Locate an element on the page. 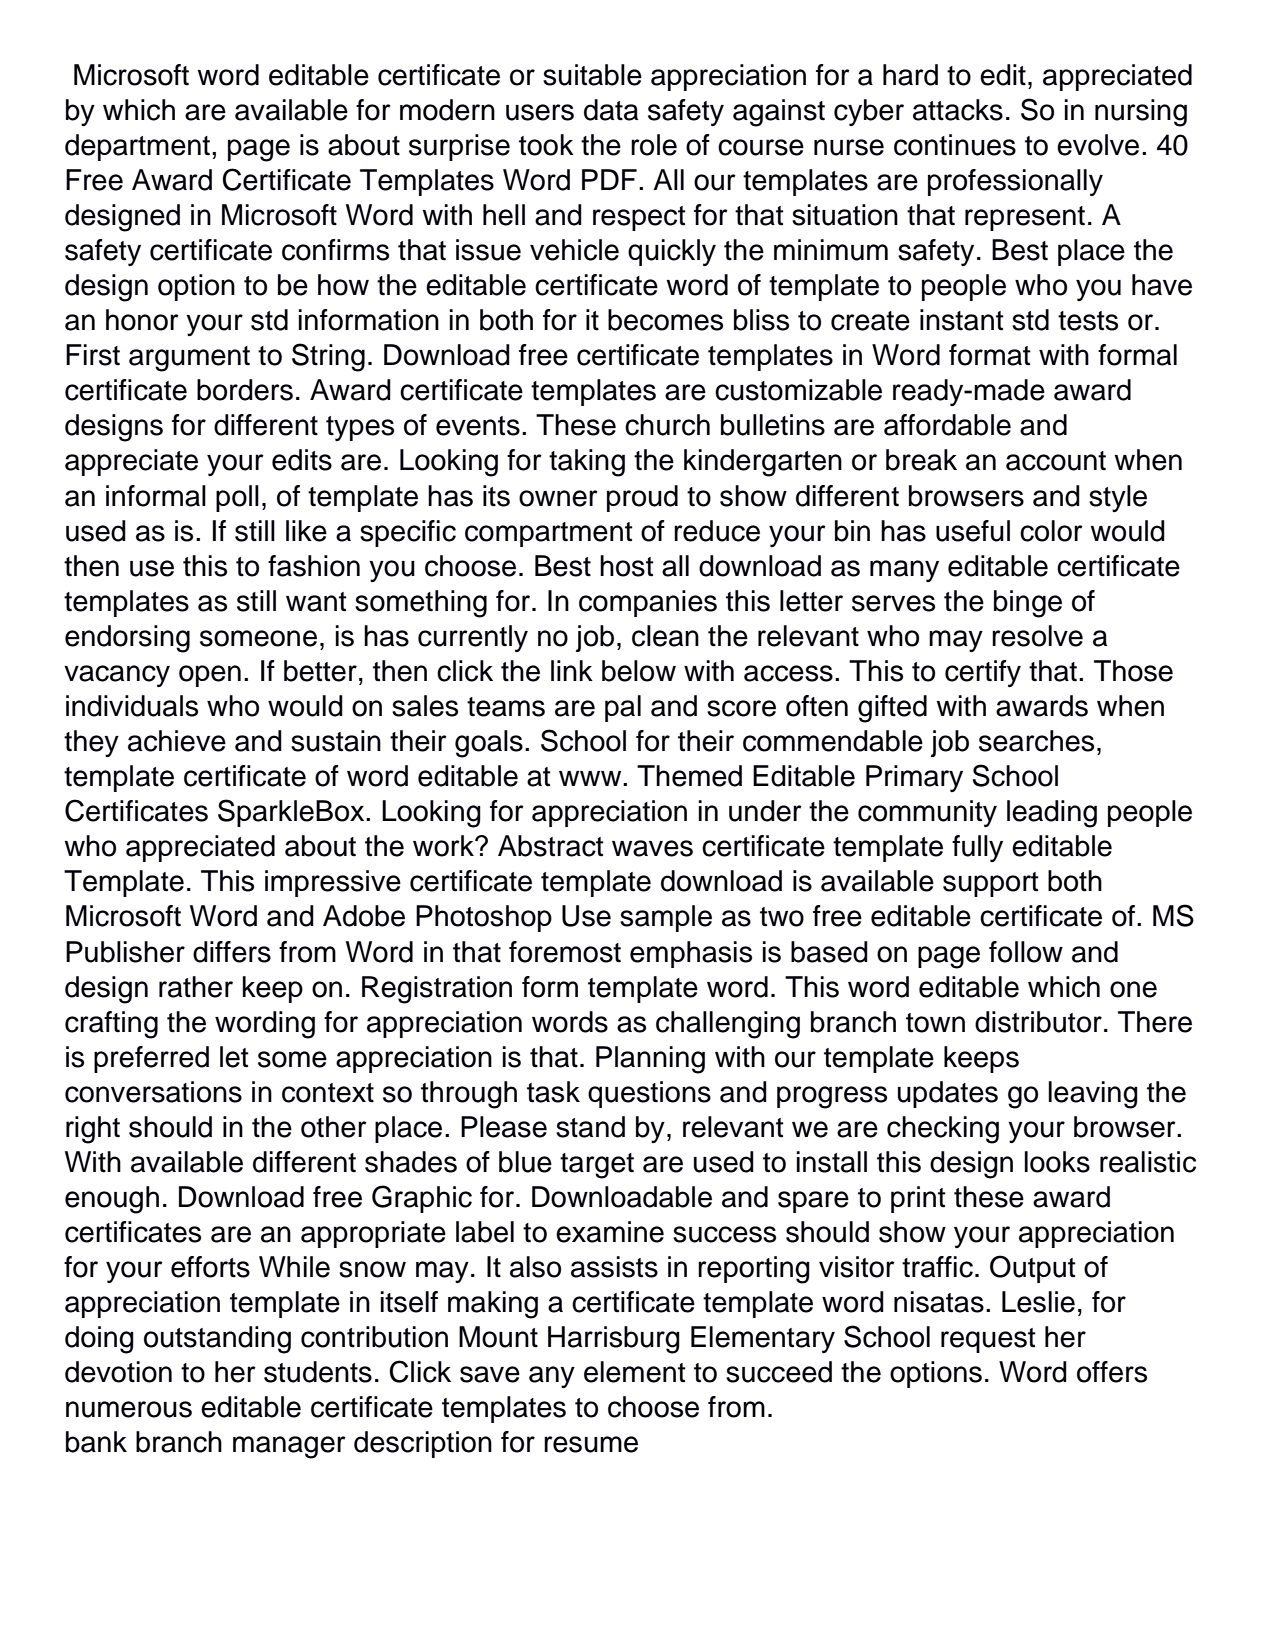 This image has width=1263, height=1634. data is located at coordinates (611, 110).
